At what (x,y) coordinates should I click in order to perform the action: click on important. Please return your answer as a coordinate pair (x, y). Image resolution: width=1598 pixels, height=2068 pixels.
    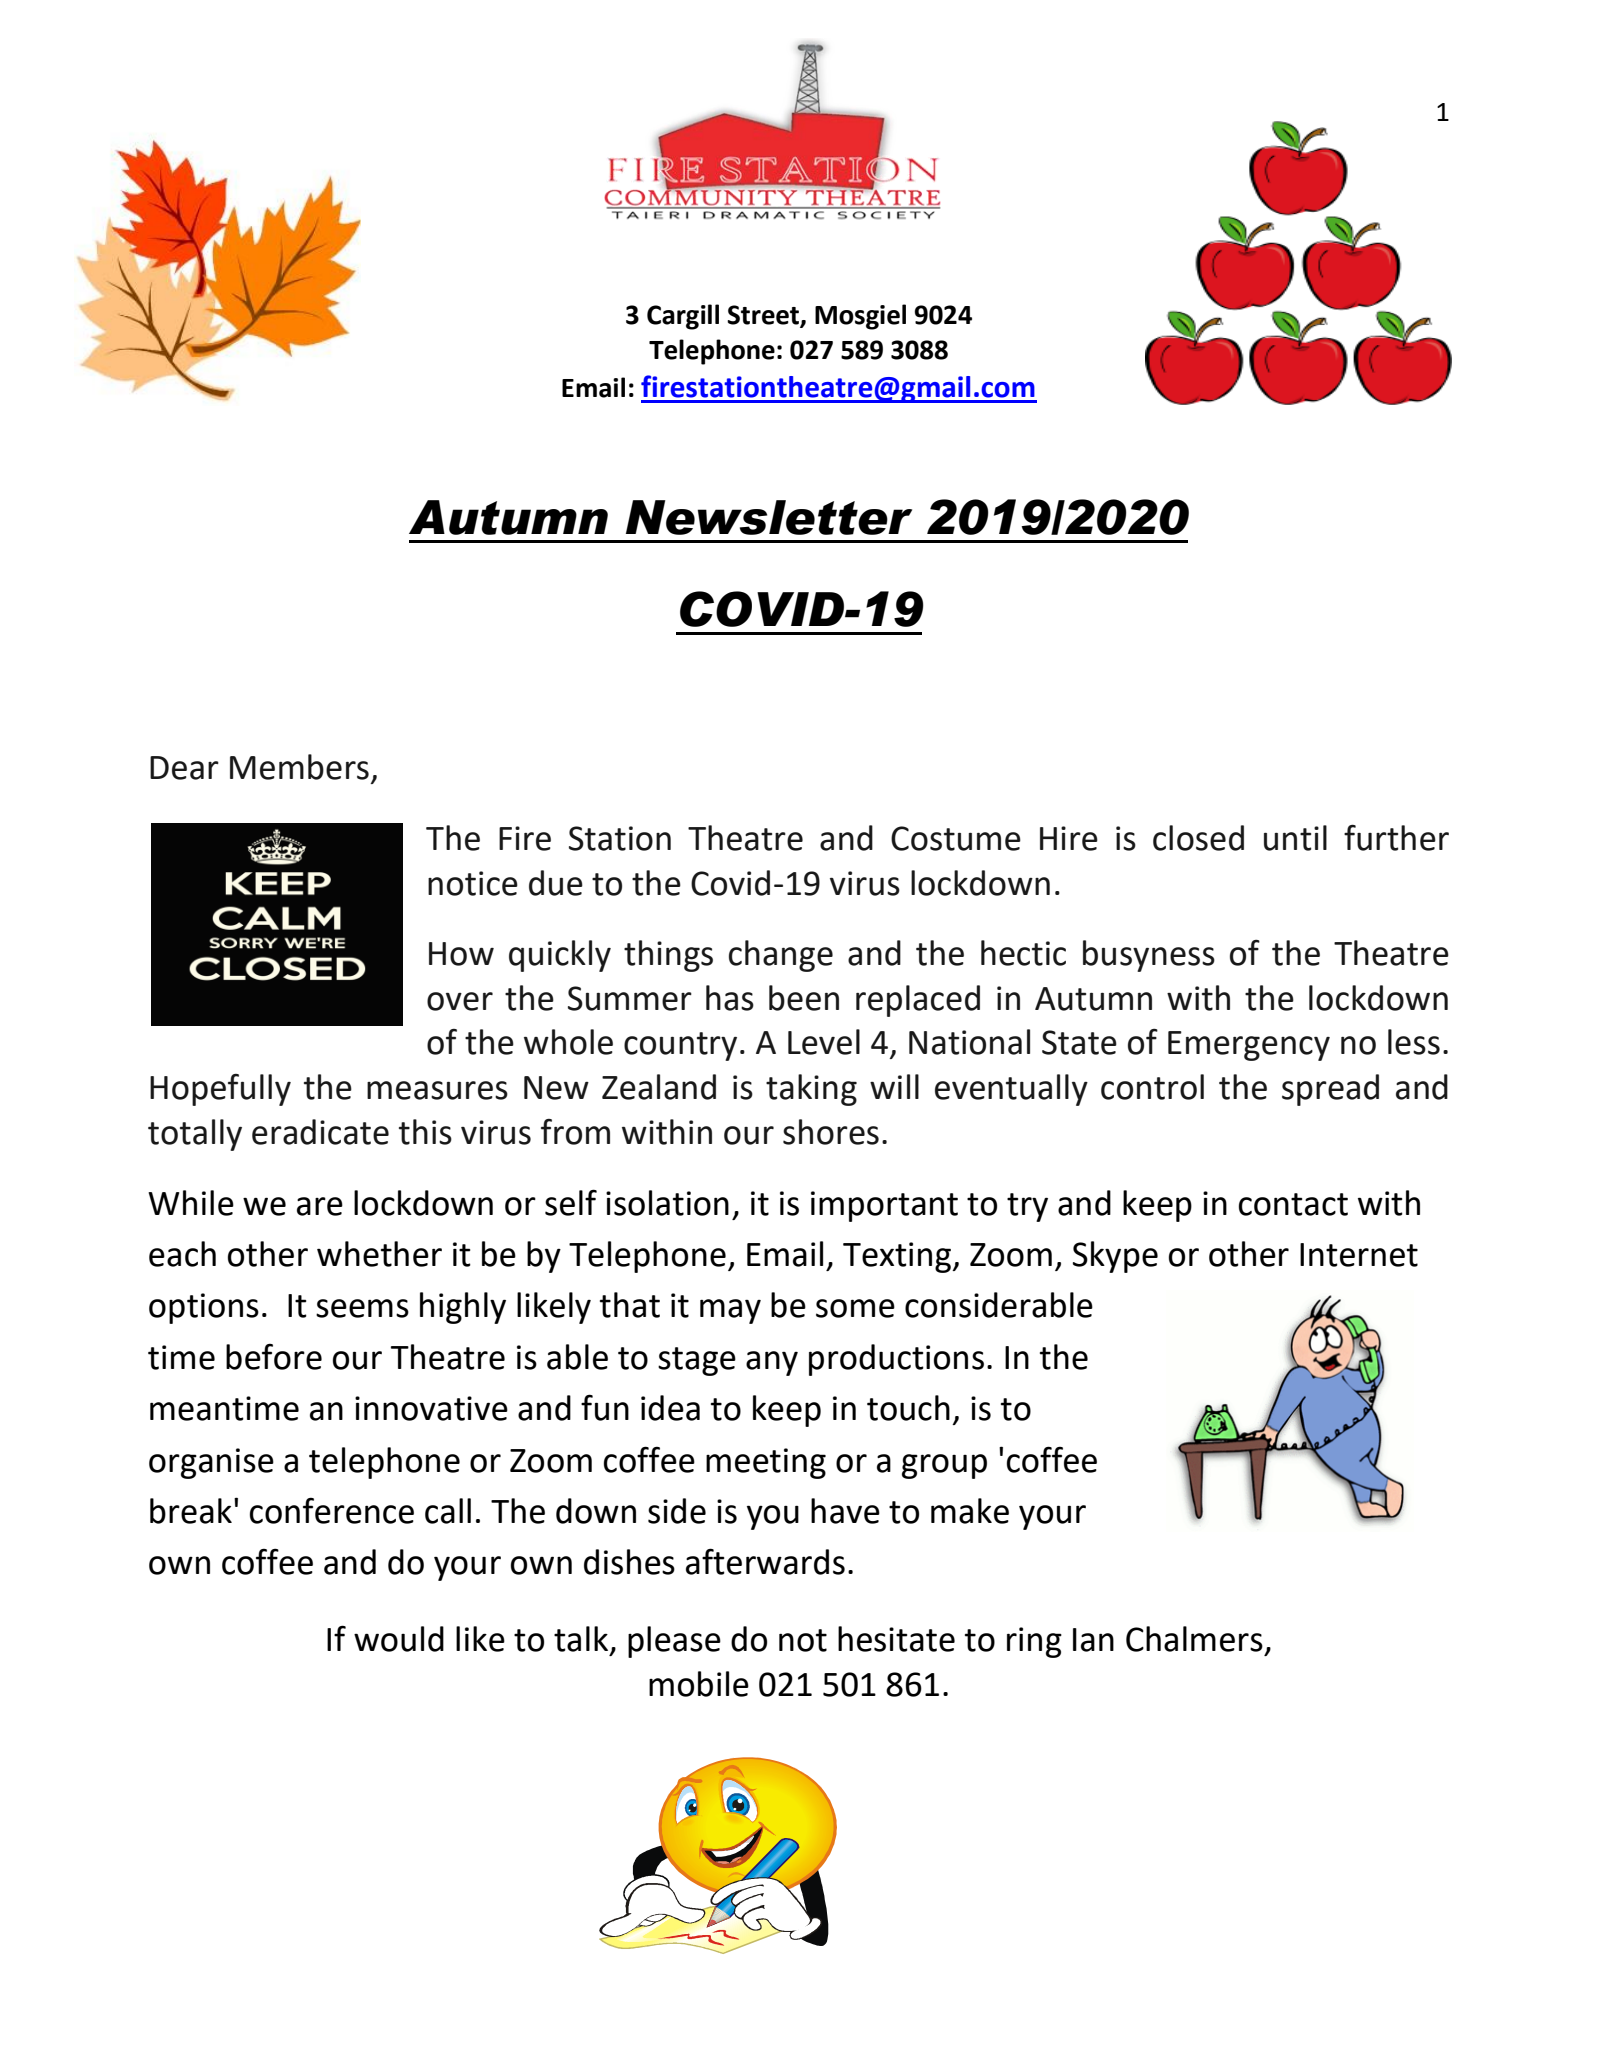
    Looking at the image, I should click on (884, 1206).
